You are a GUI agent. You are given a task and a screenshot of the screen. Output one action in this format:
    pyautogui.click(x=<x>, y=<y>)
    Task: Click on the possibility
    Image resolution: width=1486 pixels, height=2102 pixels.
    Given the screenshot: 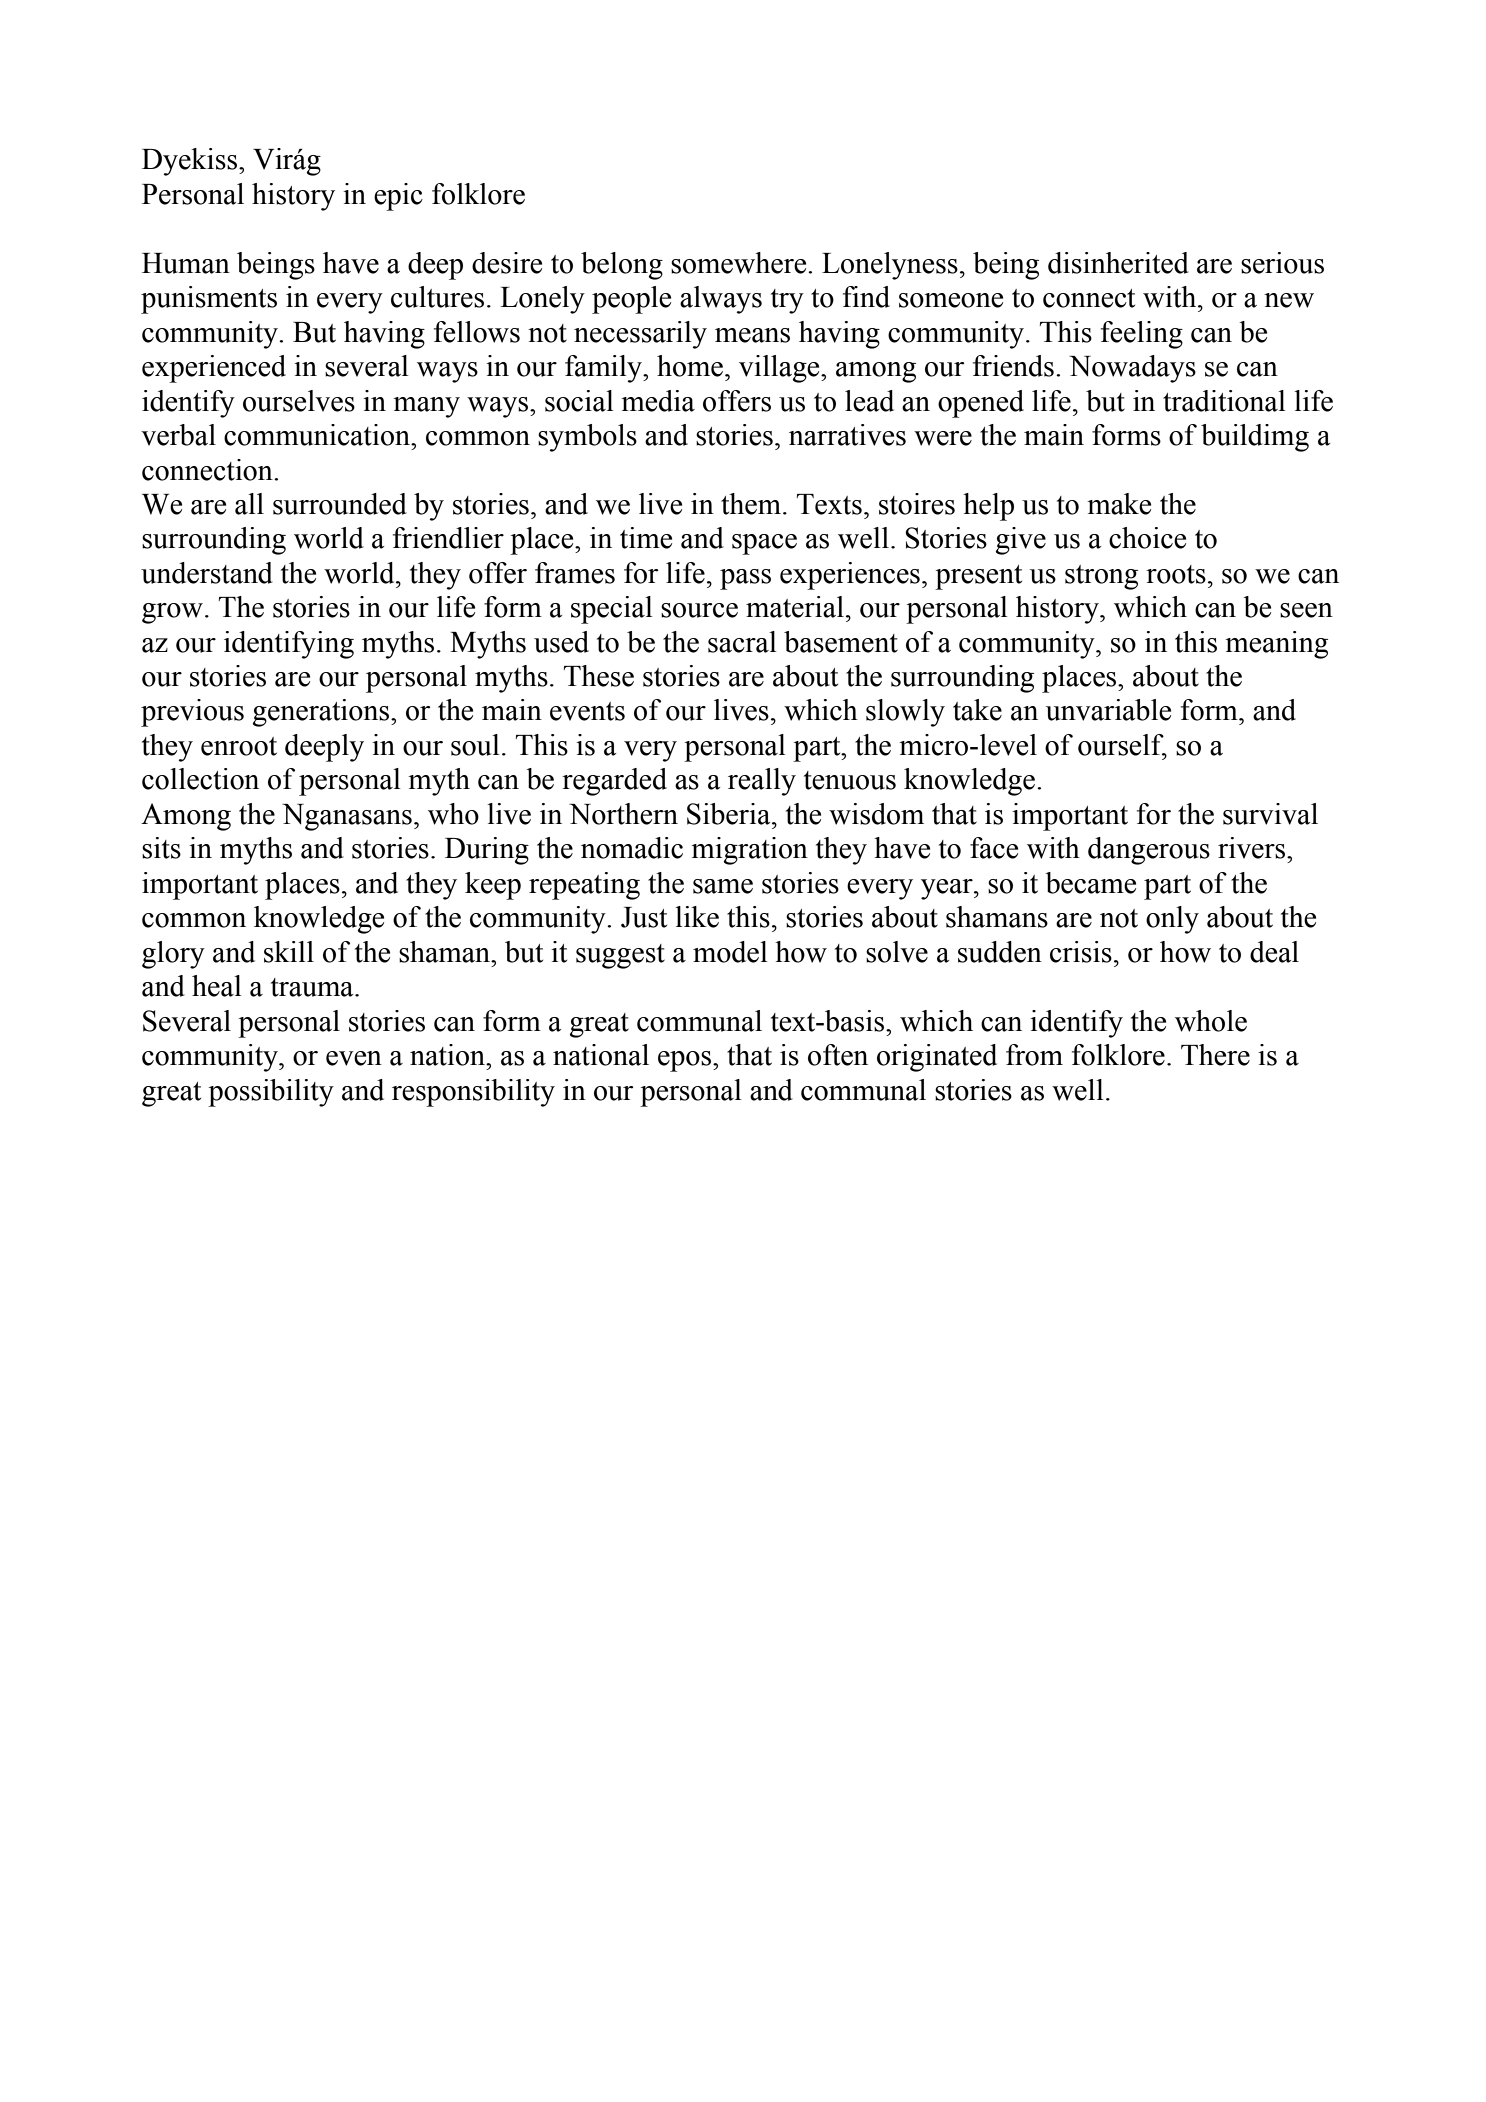 What is the action you would take?
    pyautogui.click(x=271, y=1093)
